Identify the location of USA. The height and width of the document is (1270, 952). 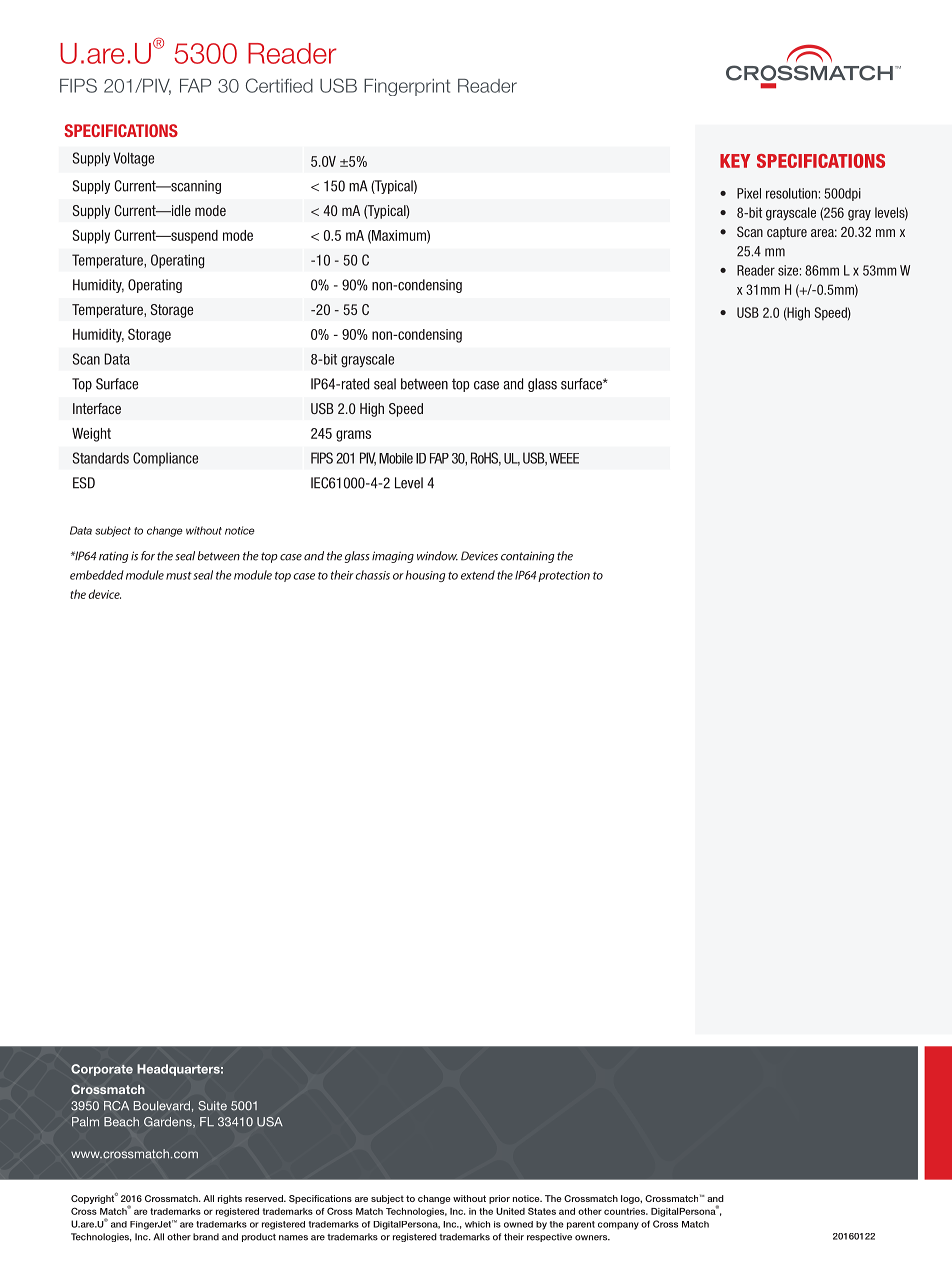
(270, 1122).
